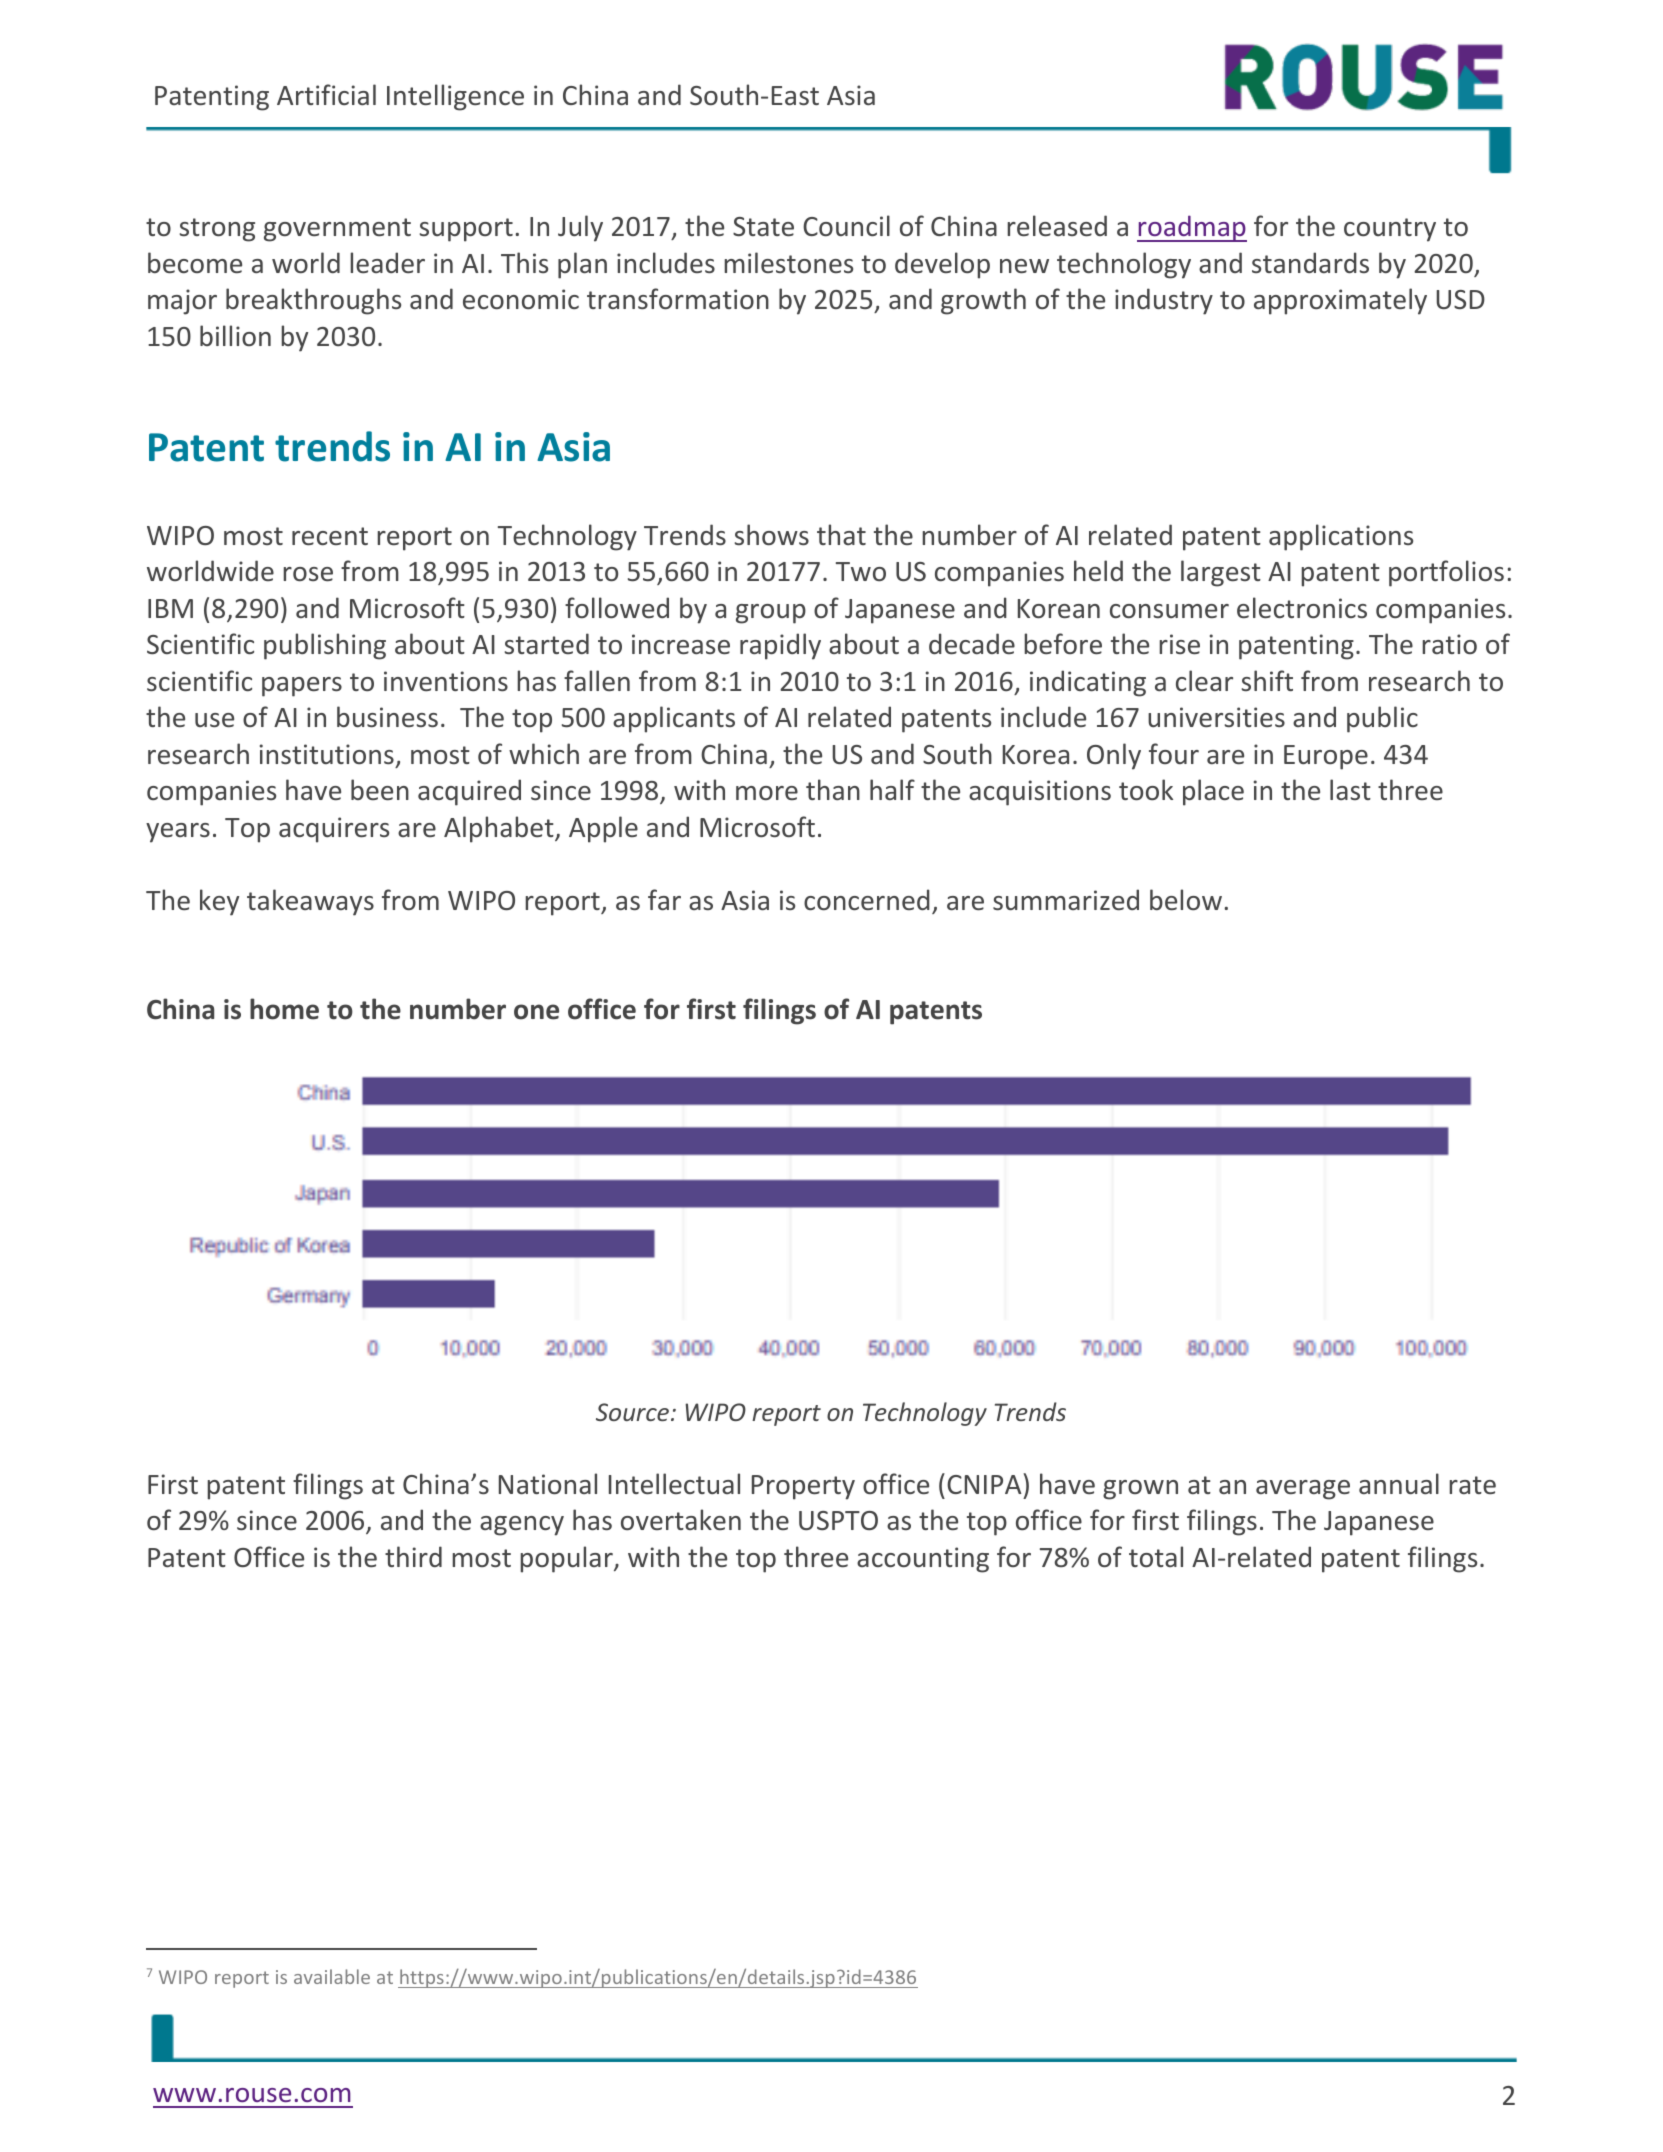  I want to click on concerned, so click(867, 899).
